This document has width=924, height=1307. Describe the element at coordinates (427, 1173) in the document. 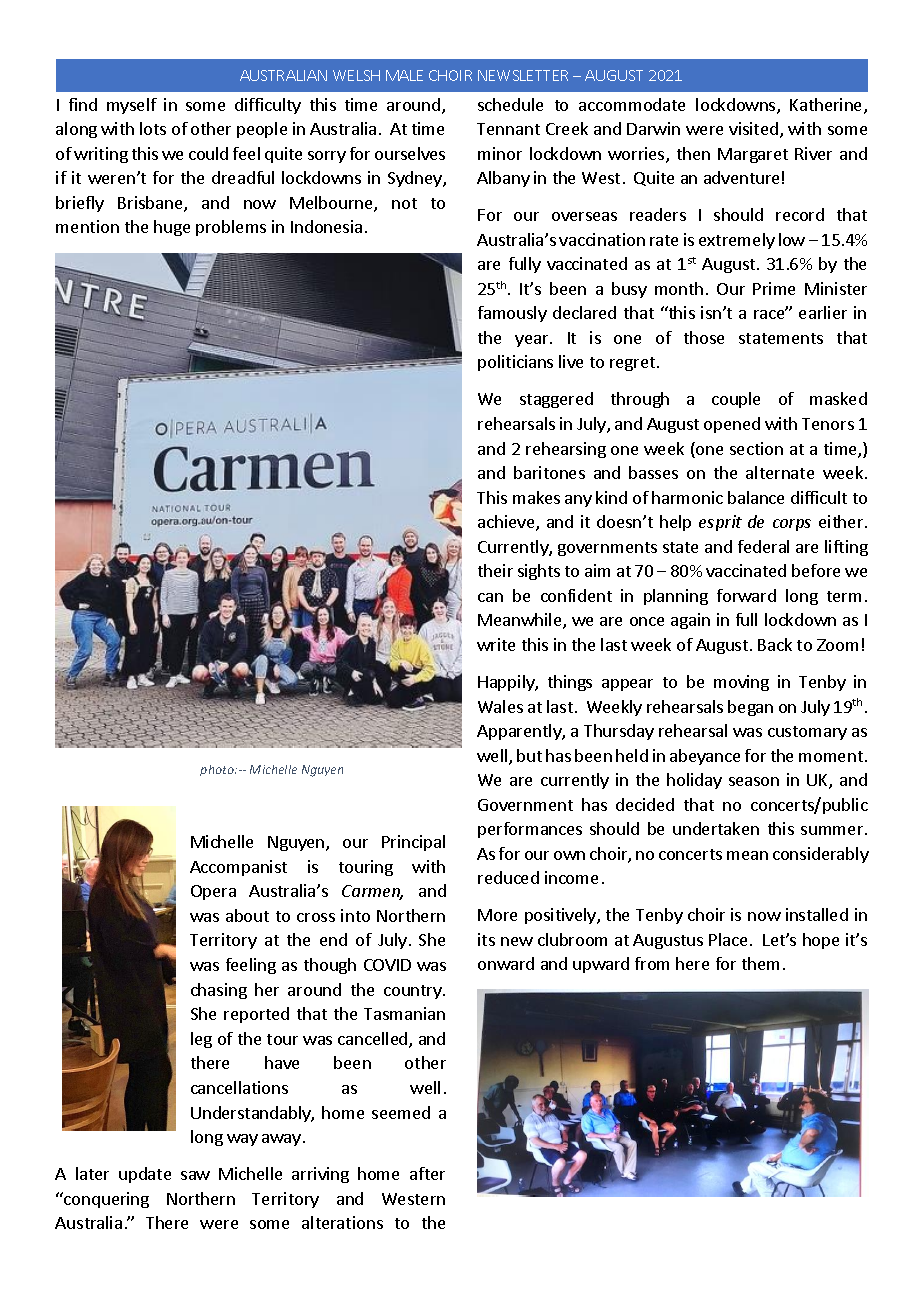

I see `after` at that location.
